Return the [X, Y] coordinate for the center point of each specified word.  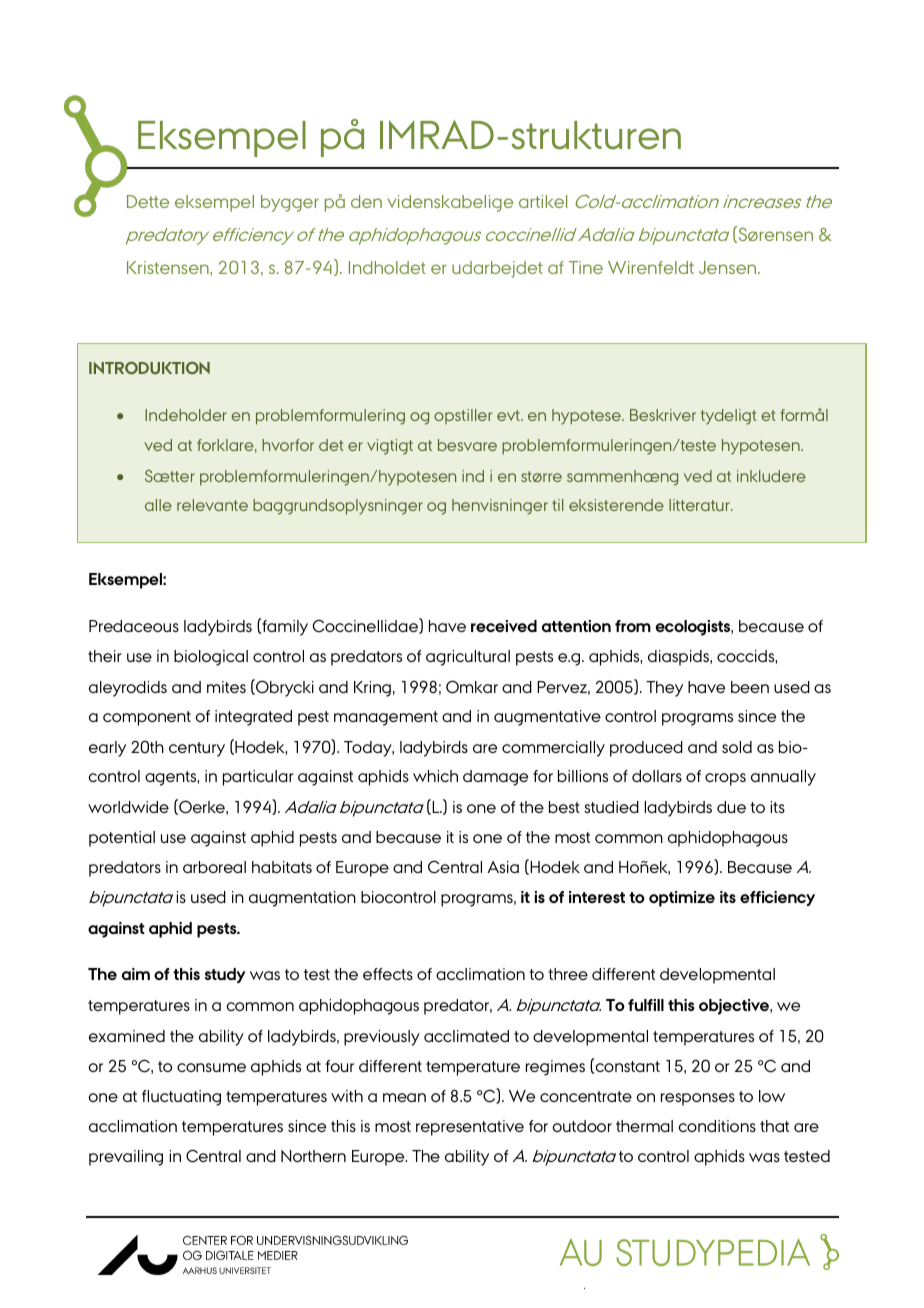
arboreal [214, 867]
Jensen [729, 267]
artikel [543, 201]
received [504, 626]
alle [158, 505]
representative [470, 1128]
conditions [717, 1126]
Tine [586, 267]
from [633, 626]
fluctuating [181, 1098]
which [435, 776]
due [731, 807]
